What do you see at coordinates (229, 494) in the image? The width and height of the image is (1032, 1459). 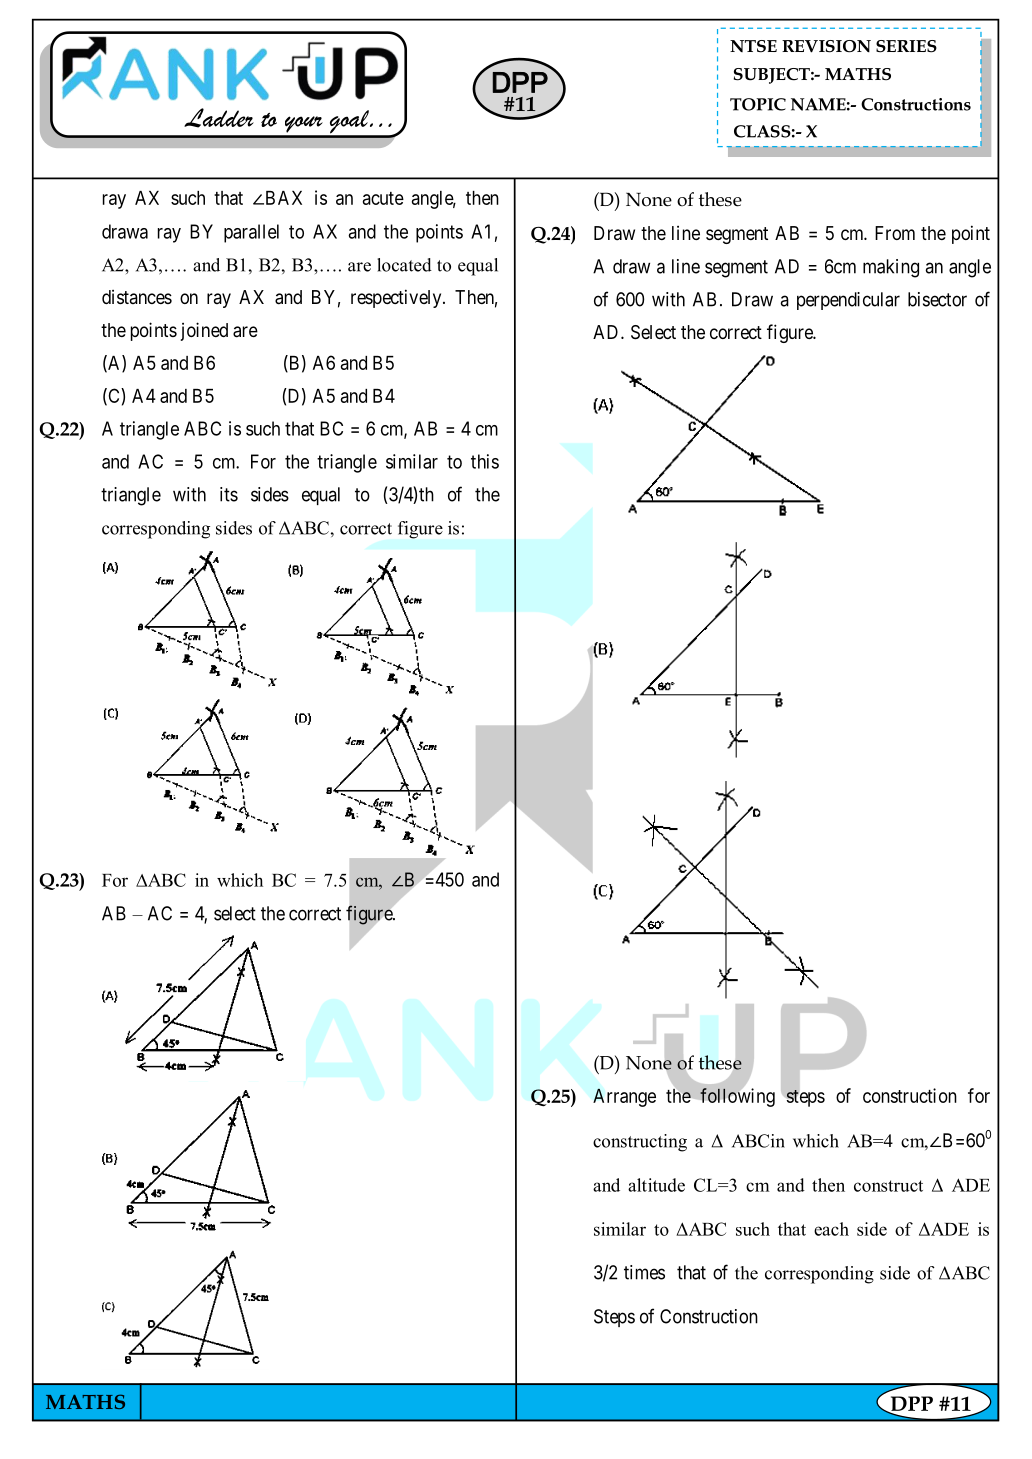 I see `its` at bounding box center [229, 494].
